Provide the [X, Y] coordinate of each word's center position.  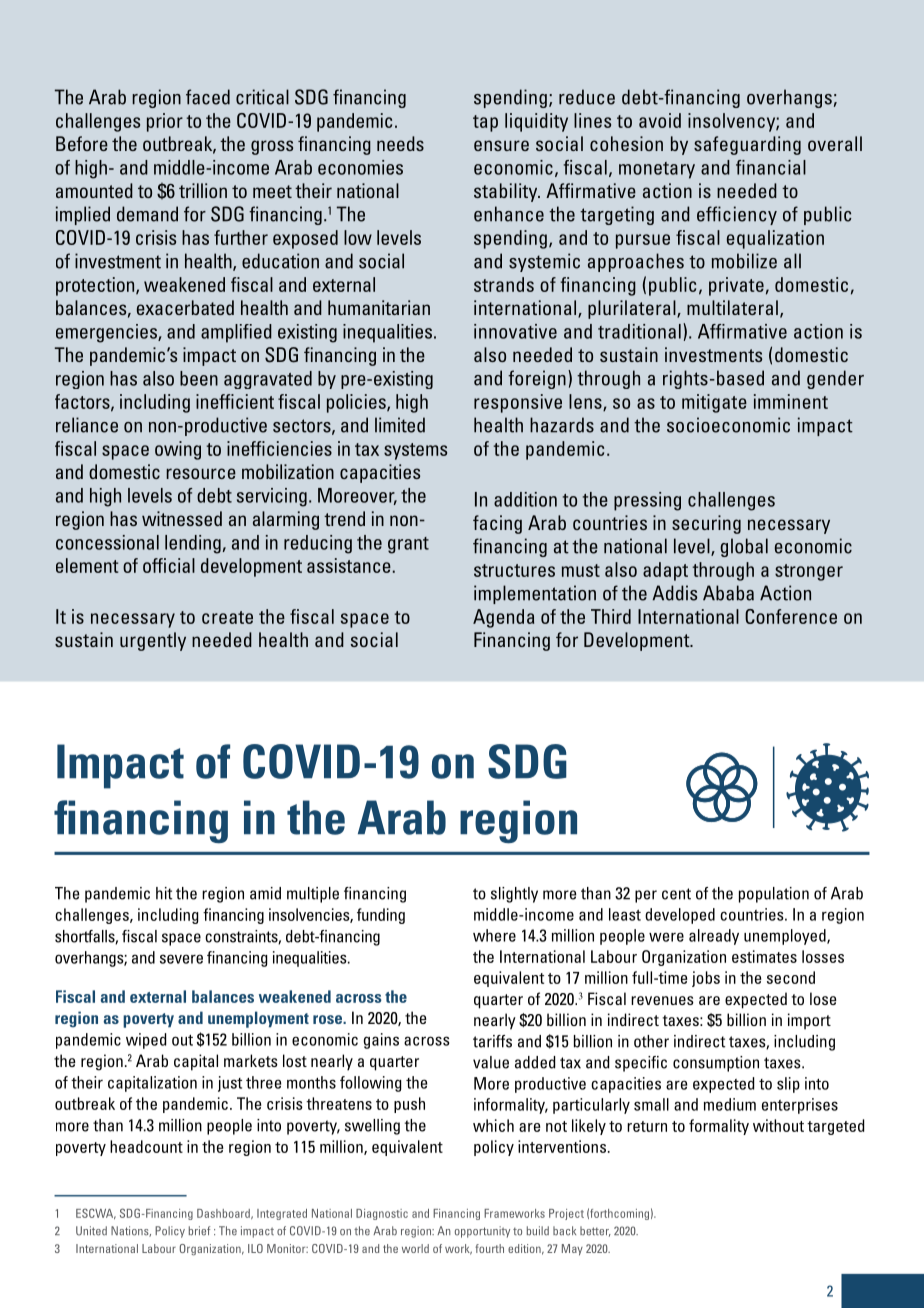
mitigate [714, 403]
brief [199, 1231]
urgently [153, 641]
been [199, 378]
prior [165, 122]
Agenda [503, 618]
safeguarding [747, 145]
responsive [518, 403]
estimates [764, 956]
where [494, 935]
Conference [791, 616]
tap [485, 123]
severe [181, 959]
